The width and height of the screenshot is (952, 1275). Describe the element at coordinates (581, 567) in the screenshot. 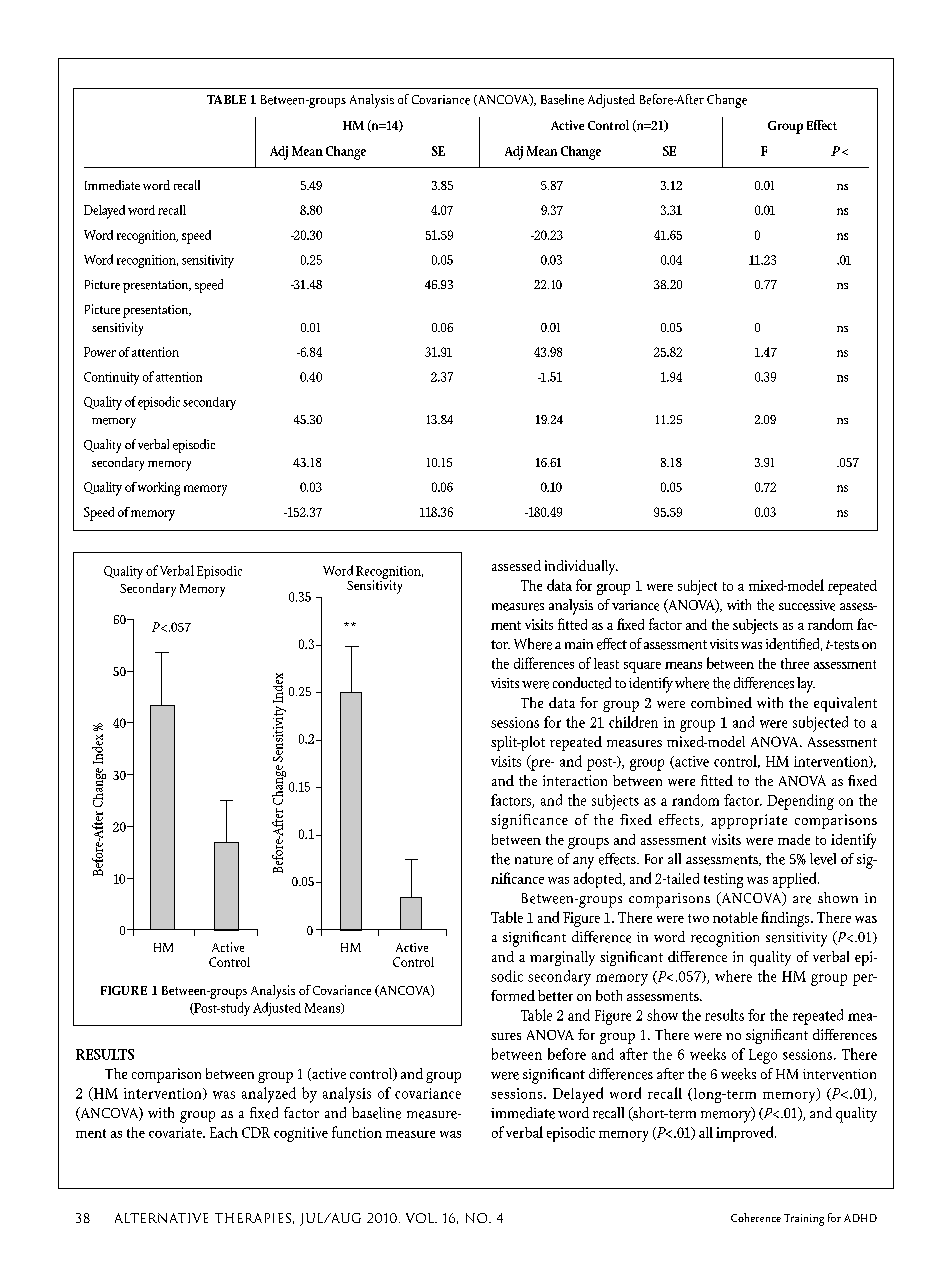

I see `individually` at that location.
